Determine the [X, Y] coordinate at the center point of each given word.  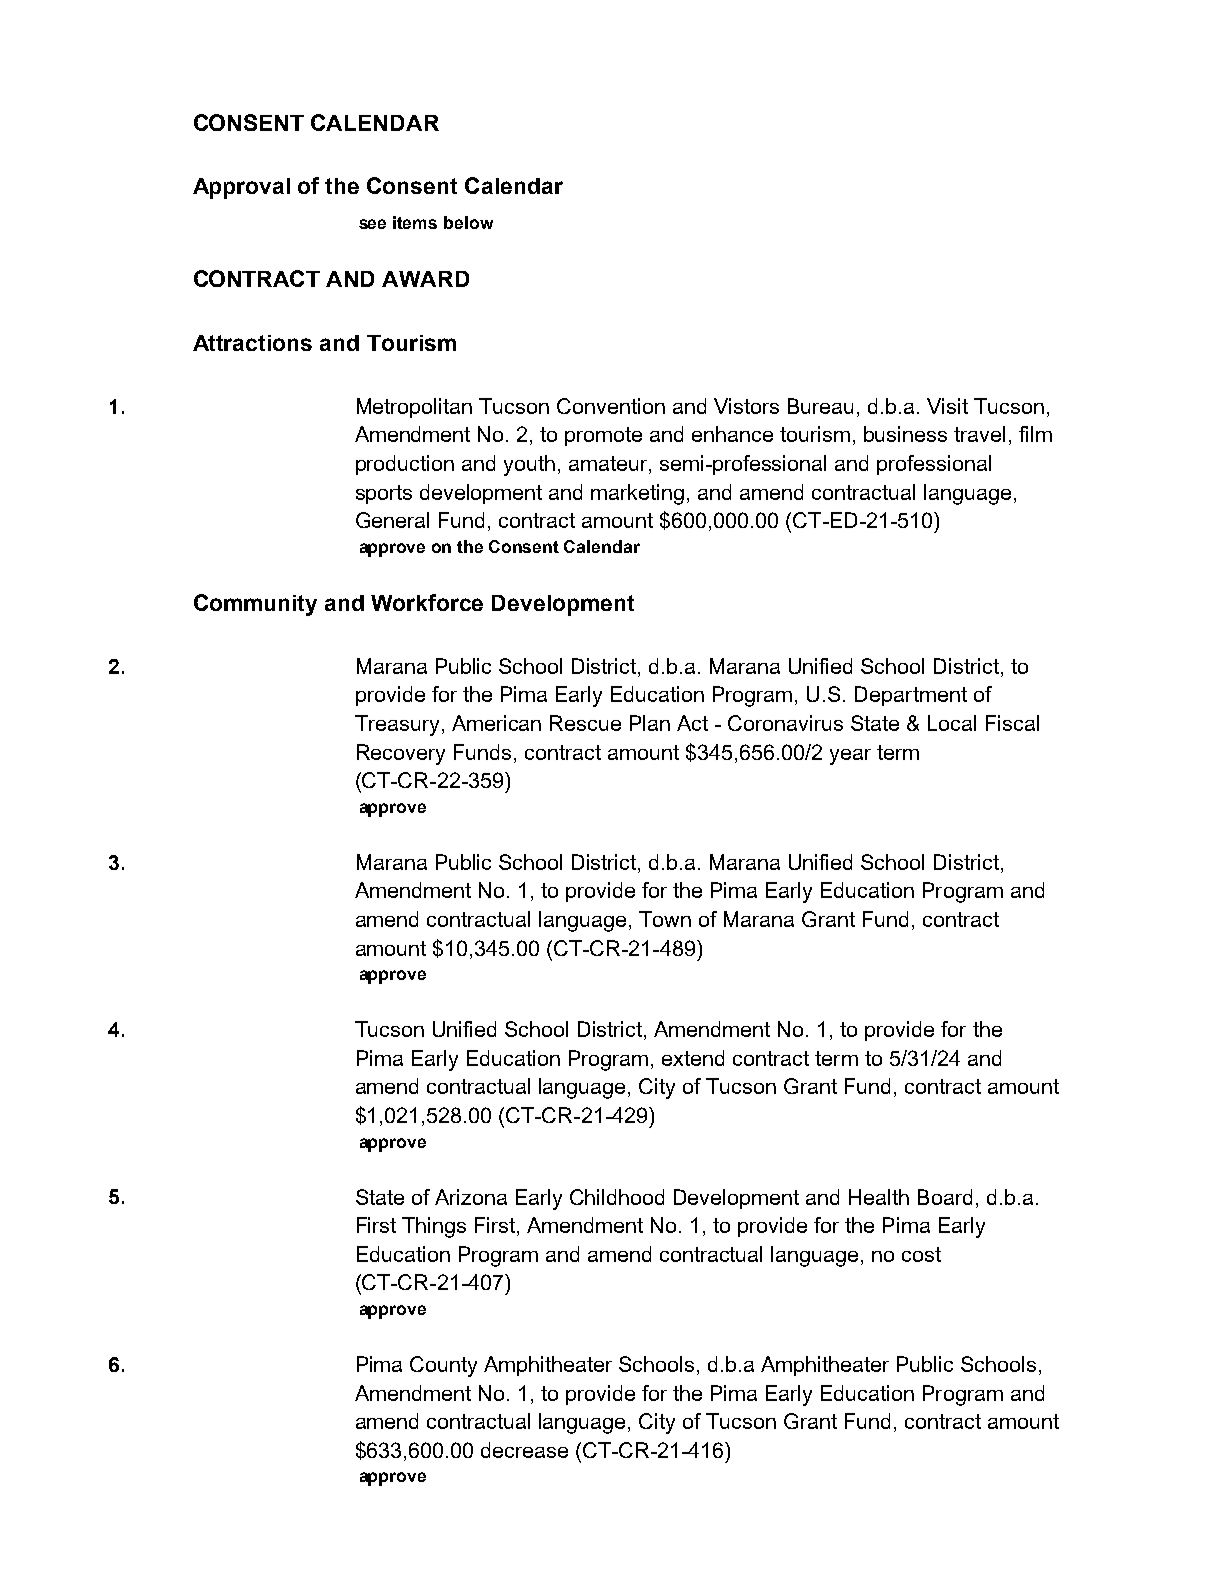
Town [665, 919]
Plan [650, 723]
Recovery [401, 754]
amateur [609, 465]
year [850, 757]
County [443, 1366]
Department [911, 696]
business [905, 434]
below [468, 222]
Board [945, 1197]
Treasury [399, 725]
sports [384, 494]
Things [434, 1227]
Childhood [617, 1197]
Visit [947, 406]
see [372, 224]
